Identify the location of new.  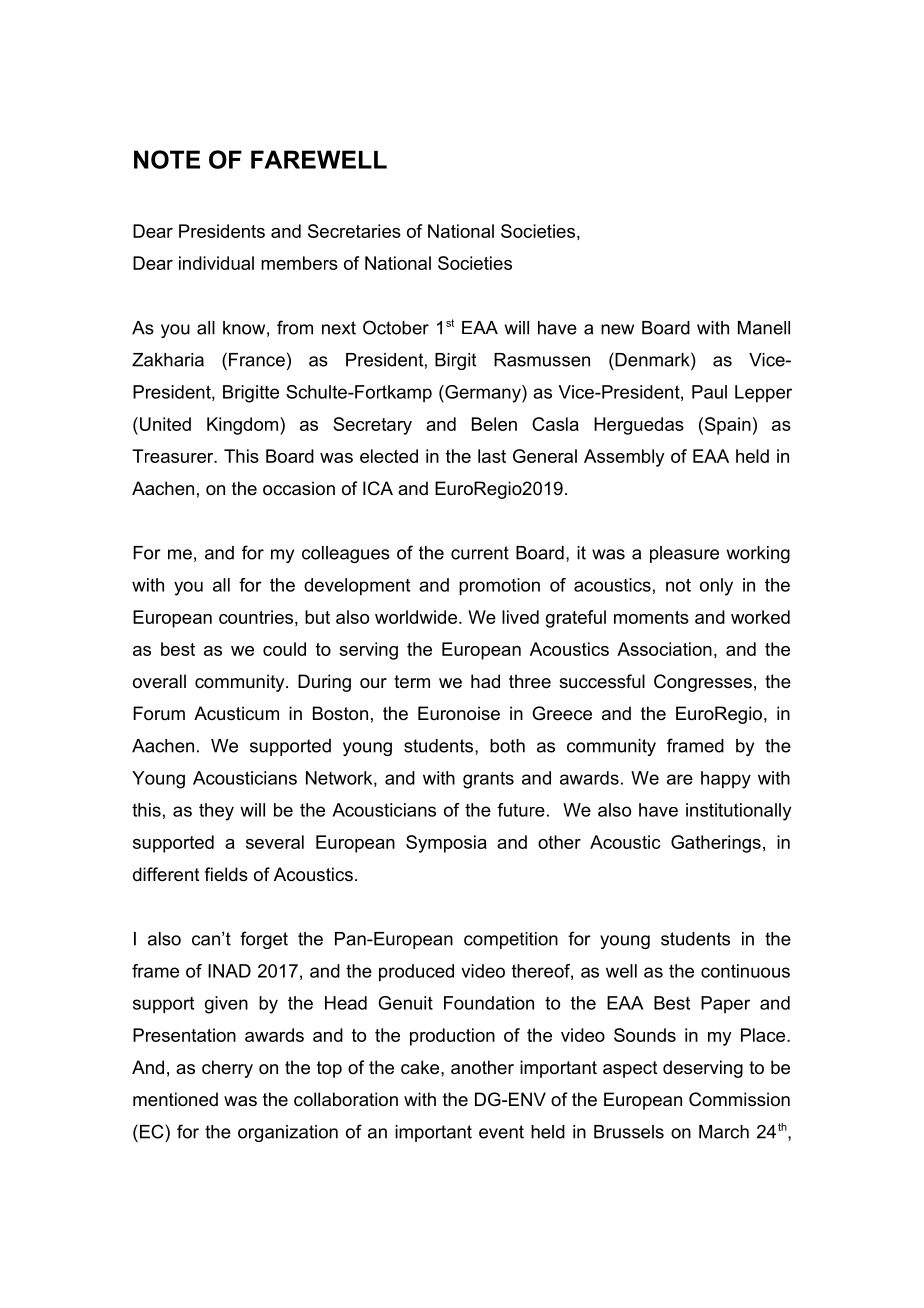
(617, 329).
